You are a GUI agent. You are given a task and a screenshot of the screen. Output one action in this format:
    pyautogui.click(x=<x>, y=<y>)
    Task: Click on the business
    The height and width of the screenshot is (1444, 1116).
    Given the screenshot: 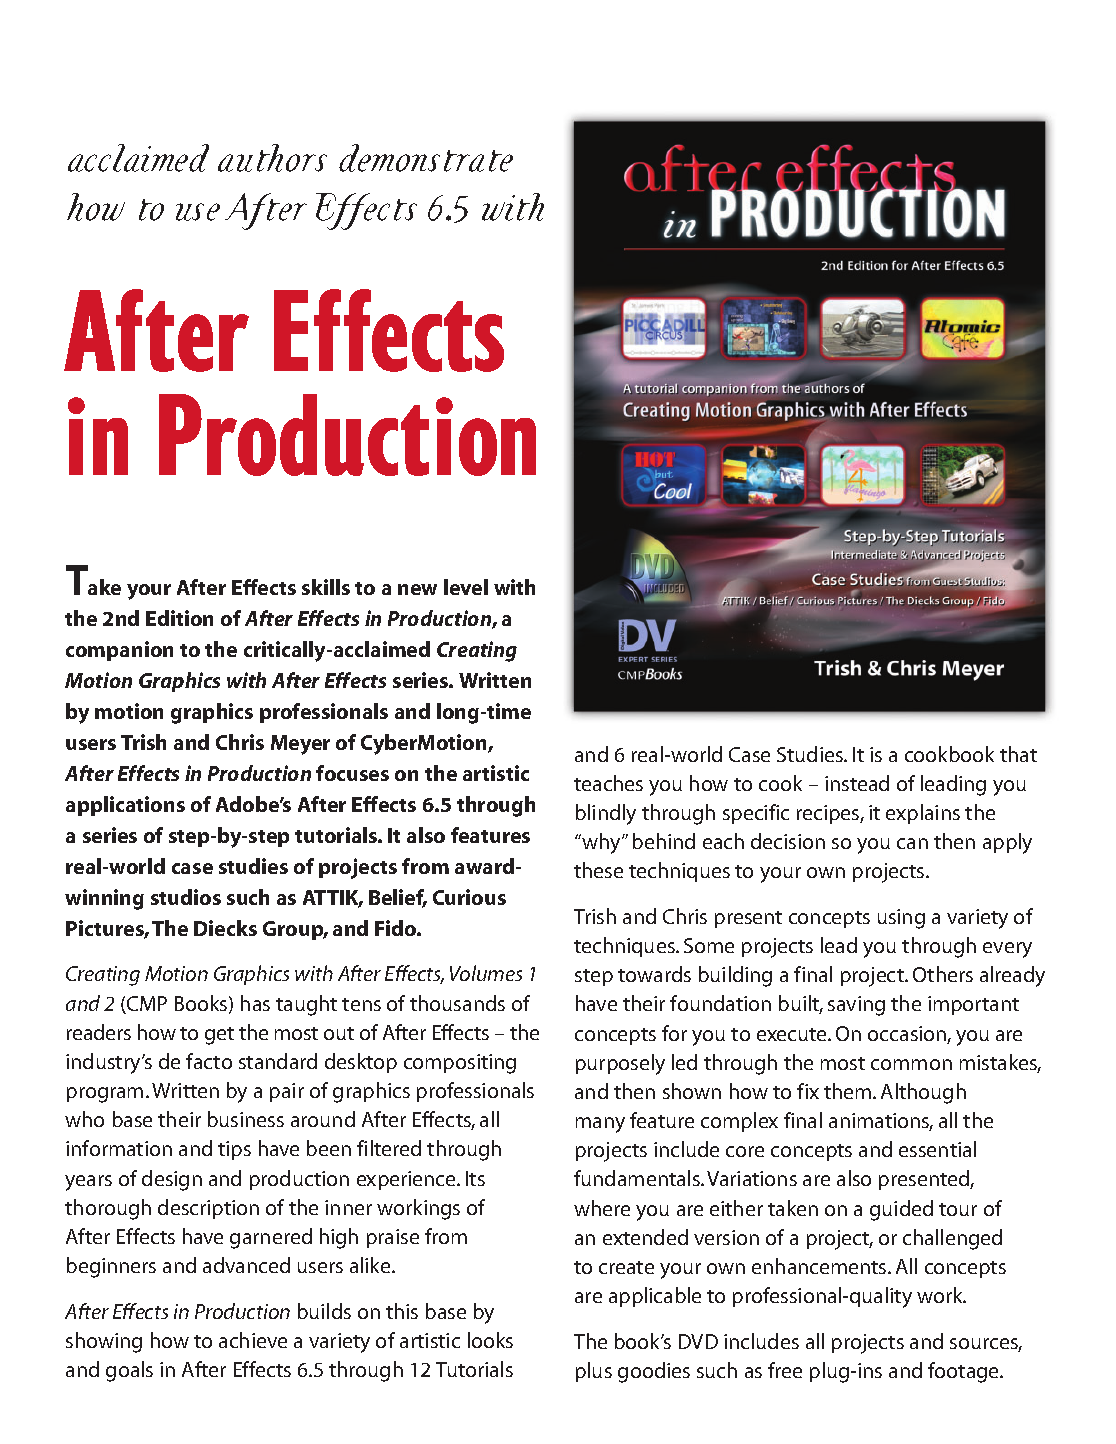 What is the action you would take?
    pyautogui.click(x=246, y=1119)
